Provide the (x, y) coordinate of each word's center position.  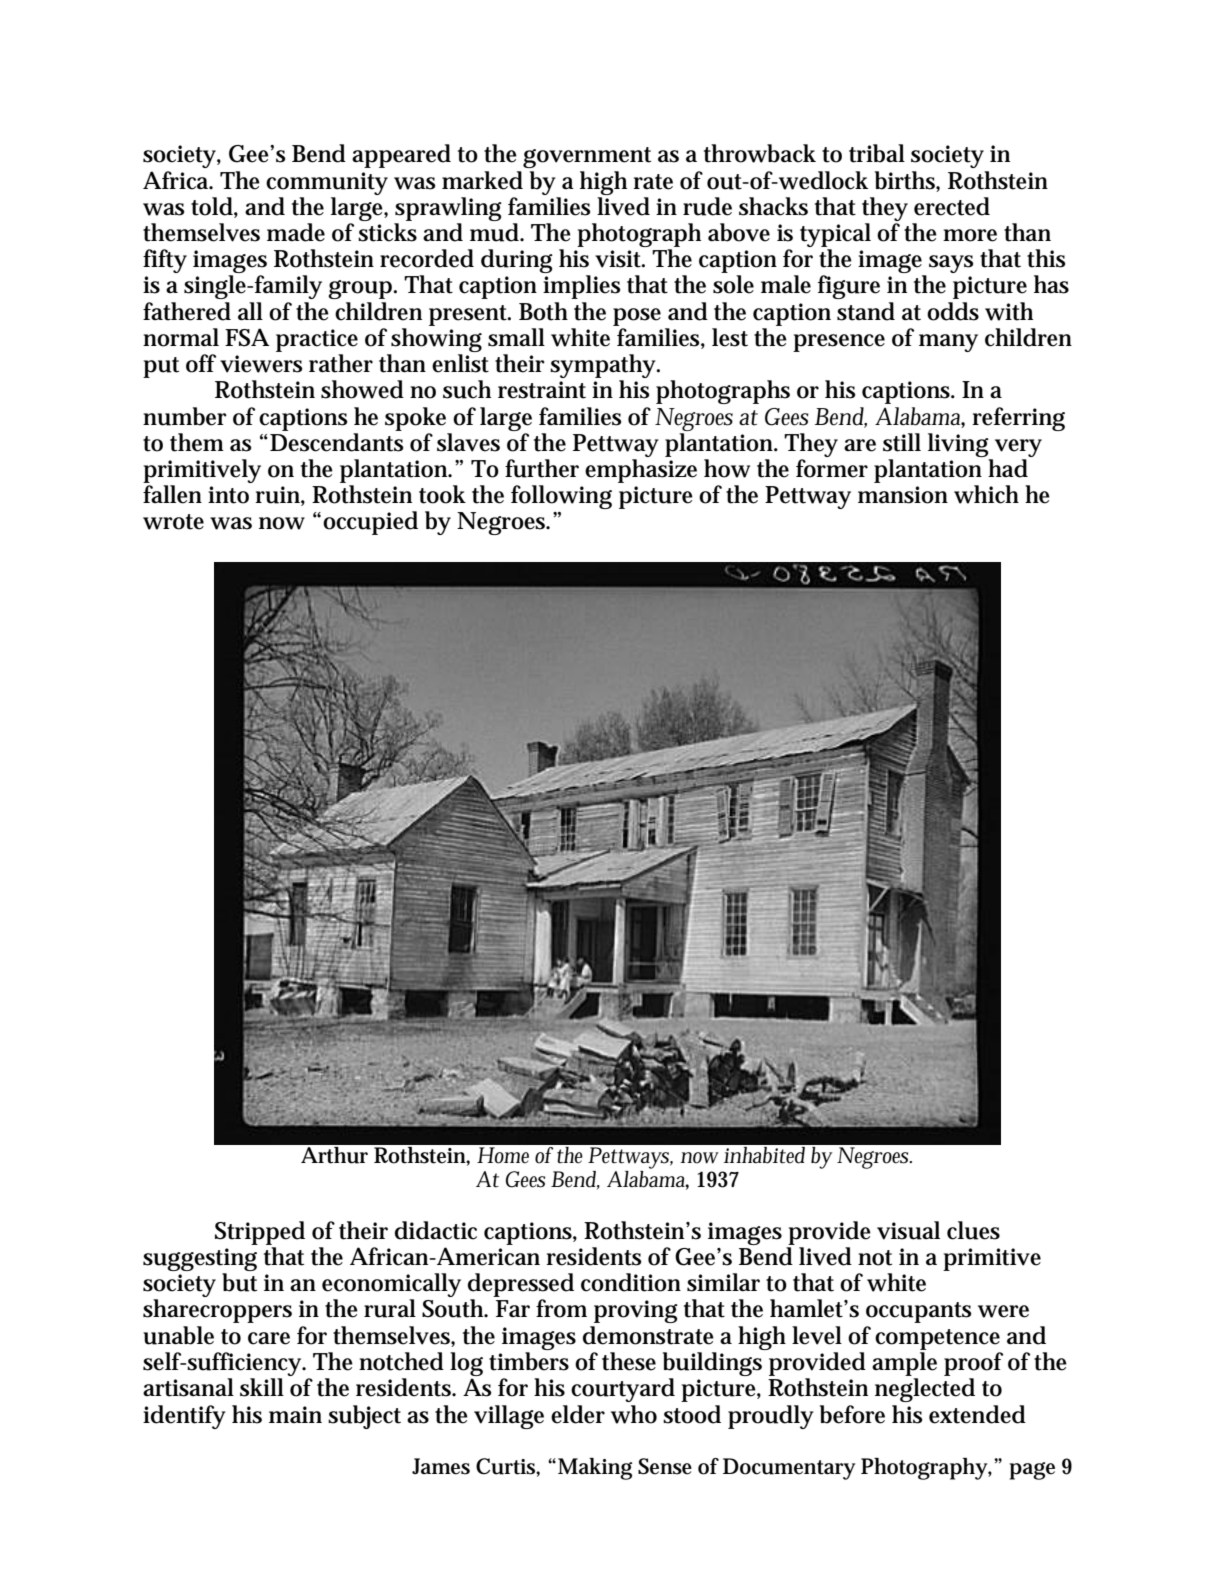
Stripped (260, 1233)
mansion (903, 495)
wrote (173, 522)
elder (578, 1414)
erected (952, 206)
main (295, 1415)
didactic (436, 1230)
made (296, 232)
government (587, 157)
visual (908, 1230)
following (561, 497)
